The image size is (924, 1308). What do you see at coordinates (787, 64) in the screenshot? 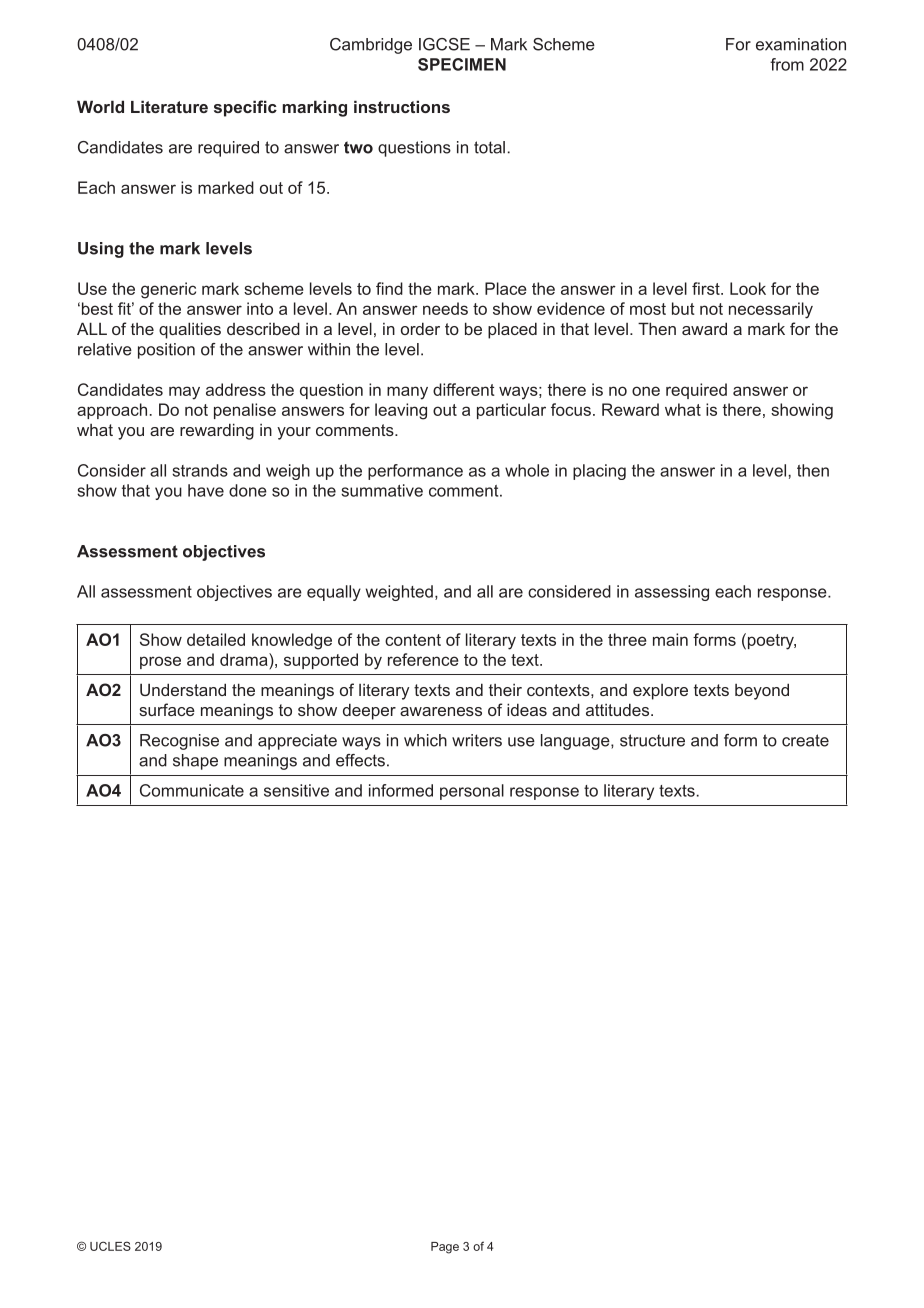
I see `from` at bounding box center [787, 64].
